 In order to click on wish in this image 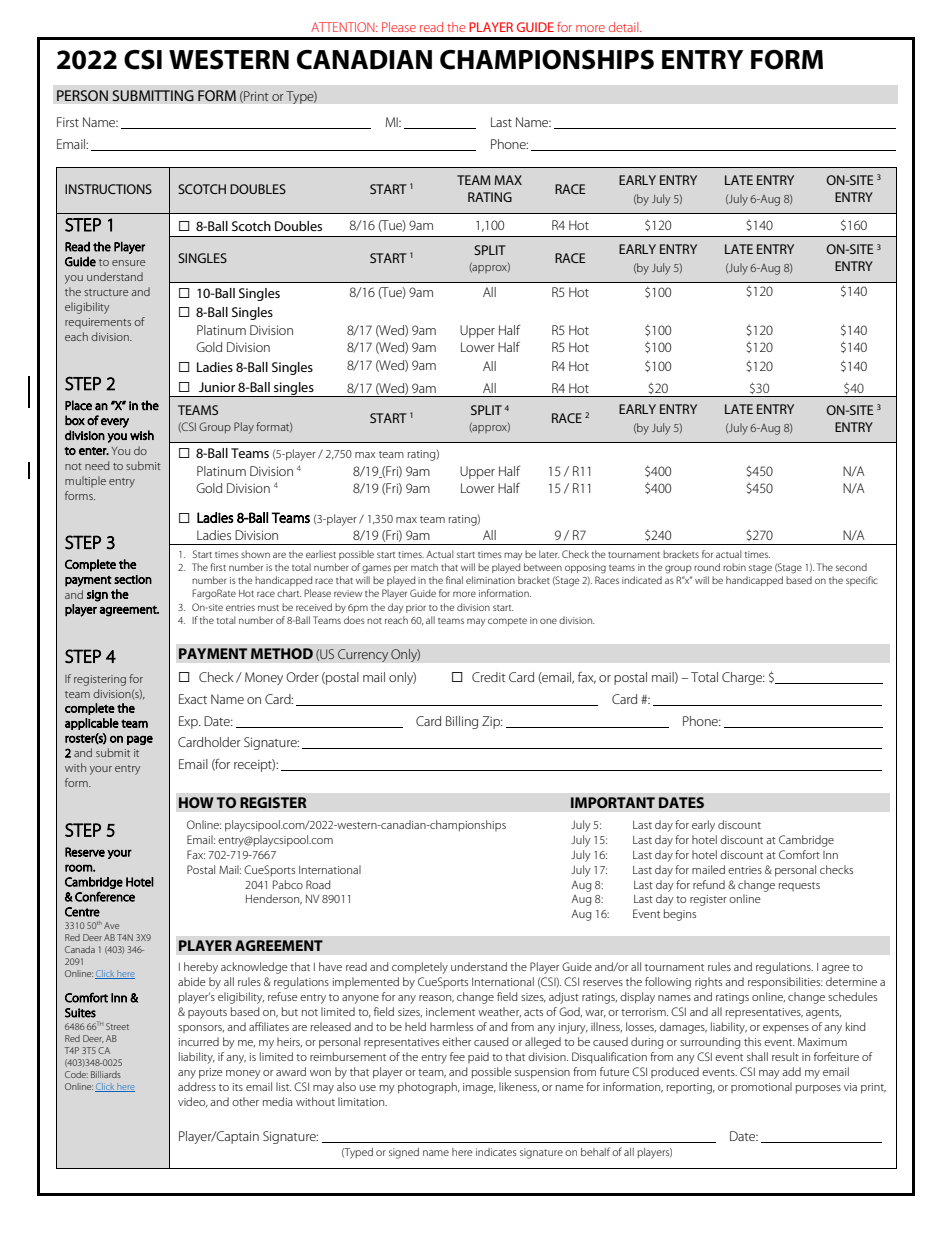, I will do `click(142, 435)`.
